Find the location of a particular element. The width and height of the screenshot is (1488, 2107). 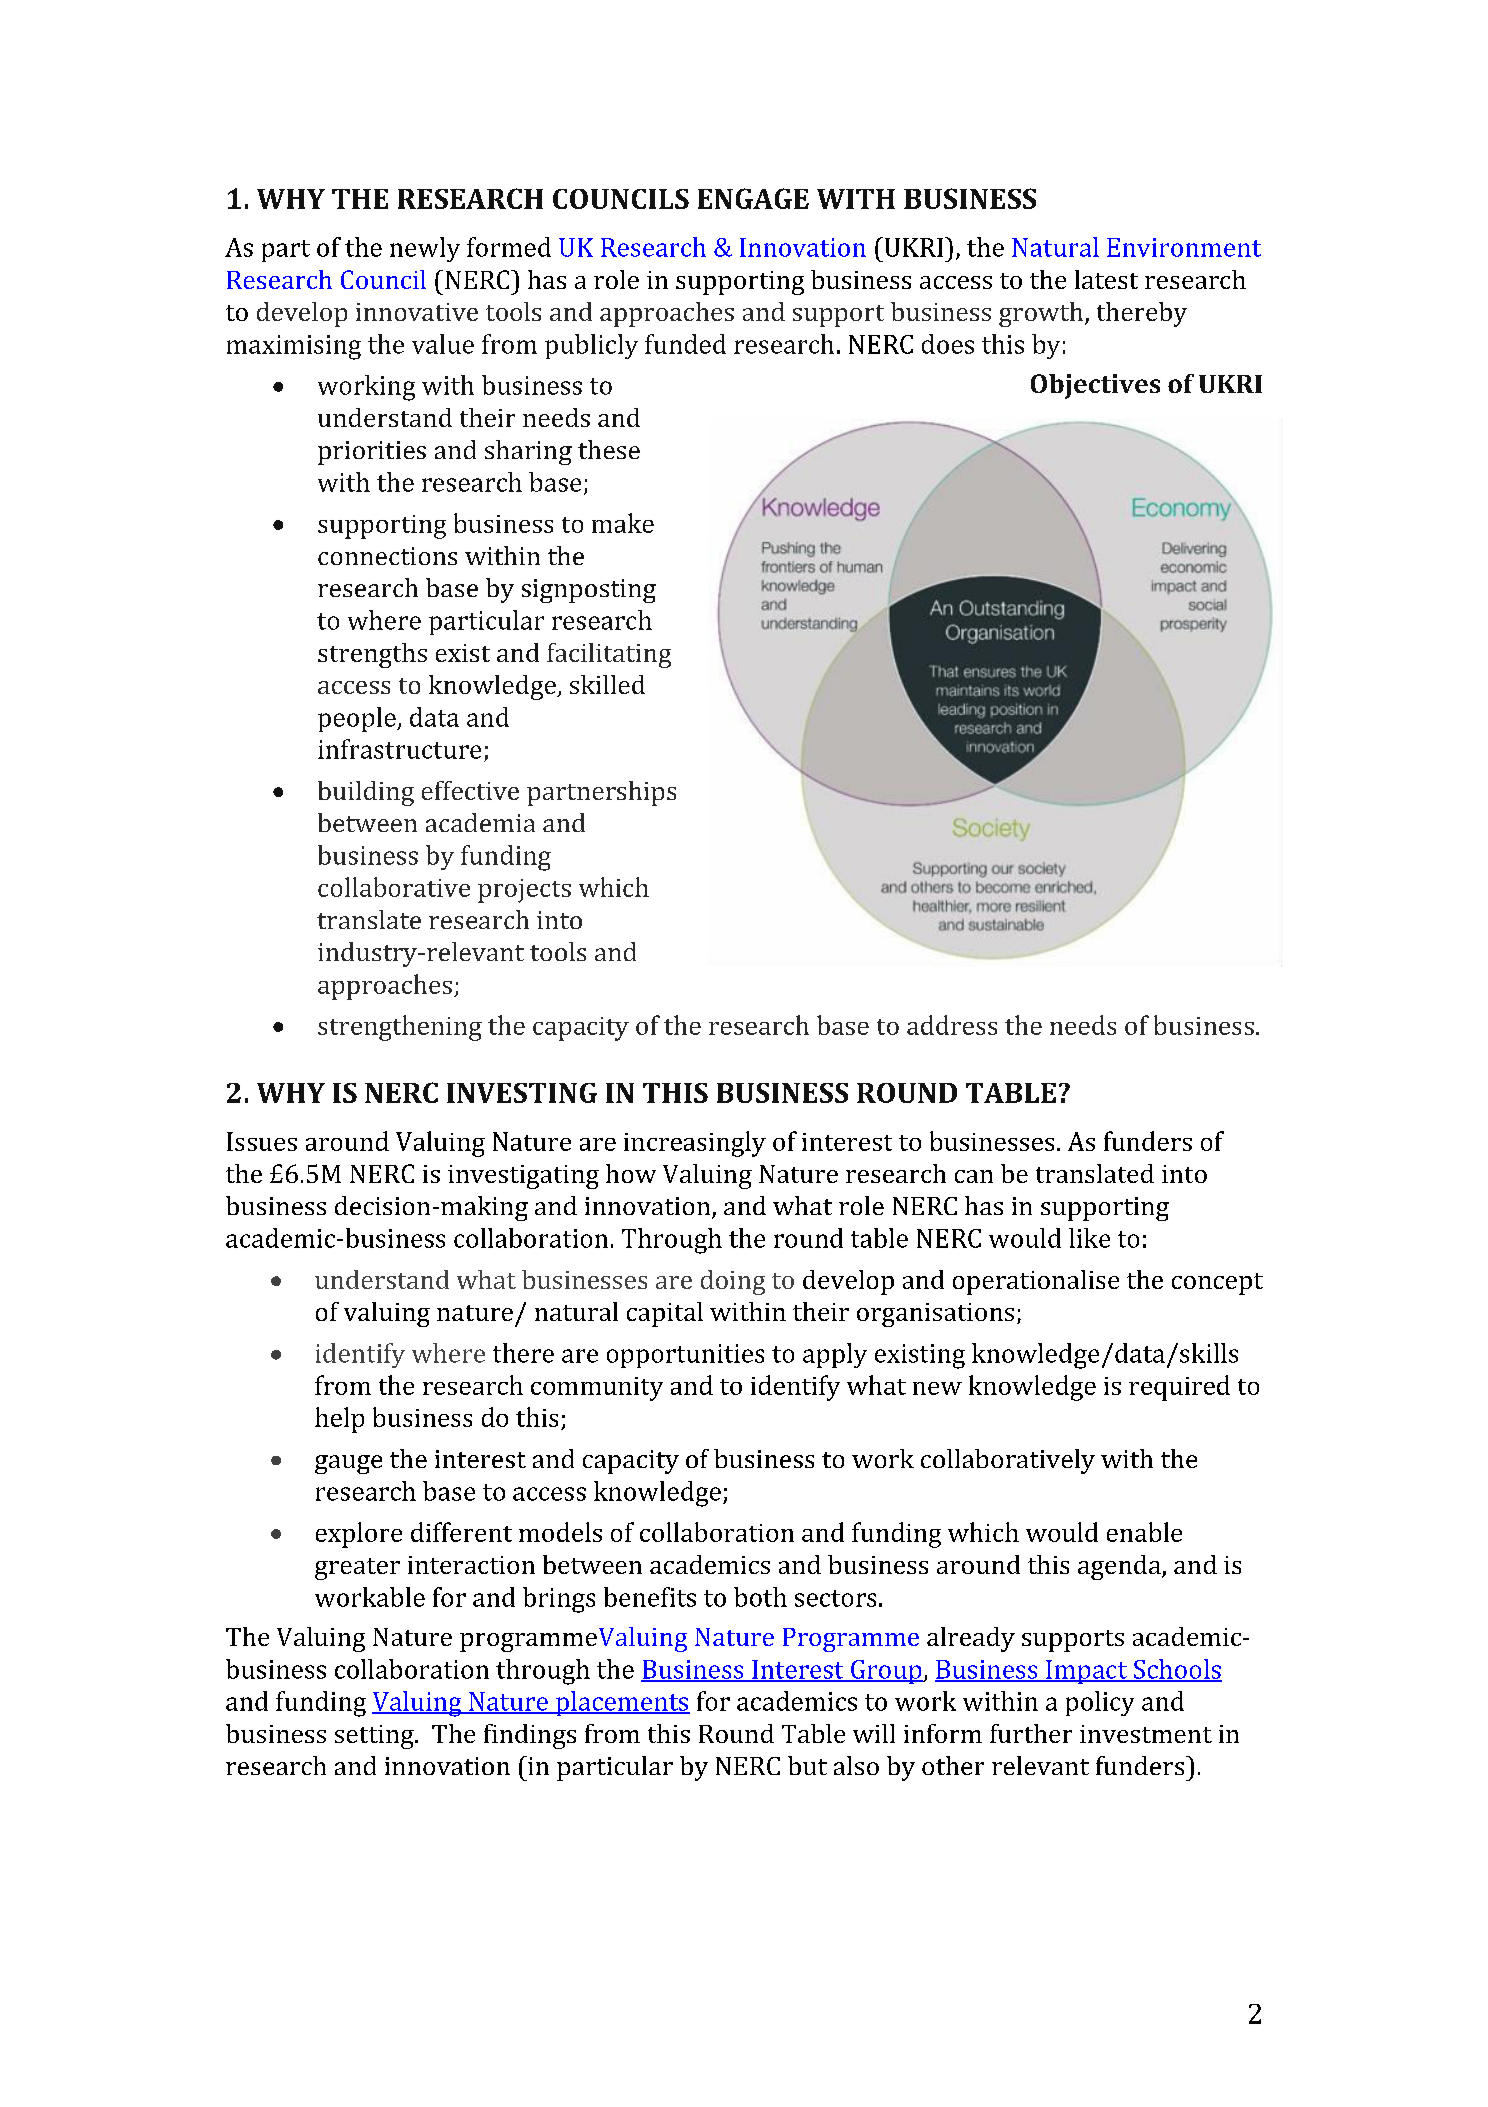

setting is located at coordinates (375, 1737).
